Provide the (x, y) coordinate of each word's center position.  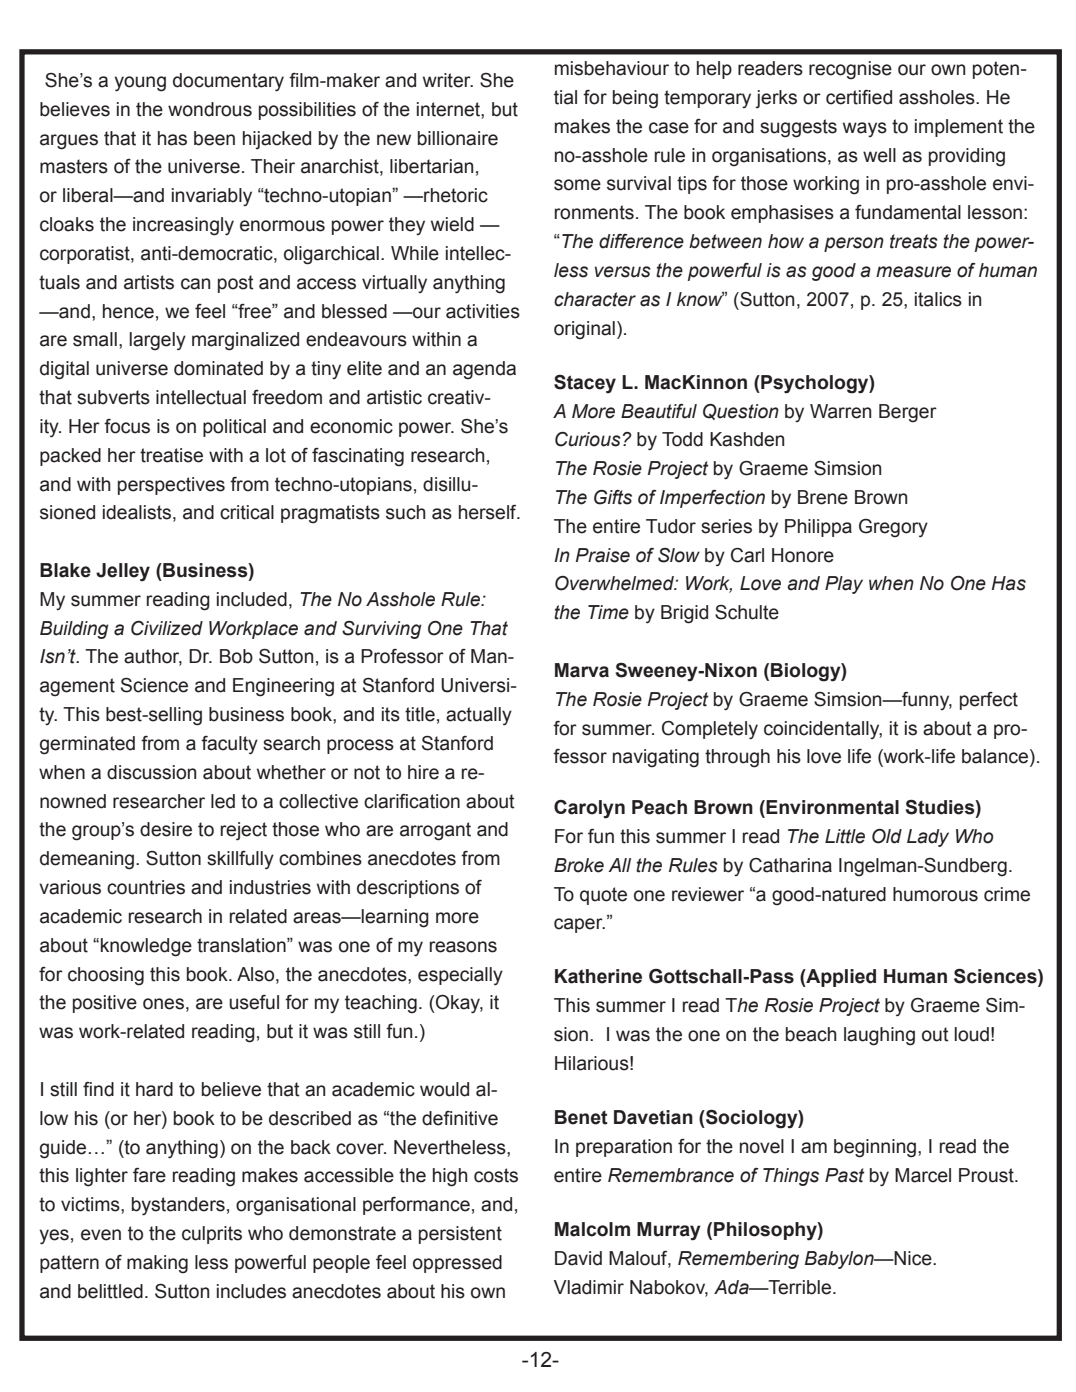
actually (479, 716)
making (157, 1264)
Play (844, 585)
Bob (236, 656)
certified (859, 97)
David (578, 1258)
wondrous (210, 109)
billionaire (458, 138)
